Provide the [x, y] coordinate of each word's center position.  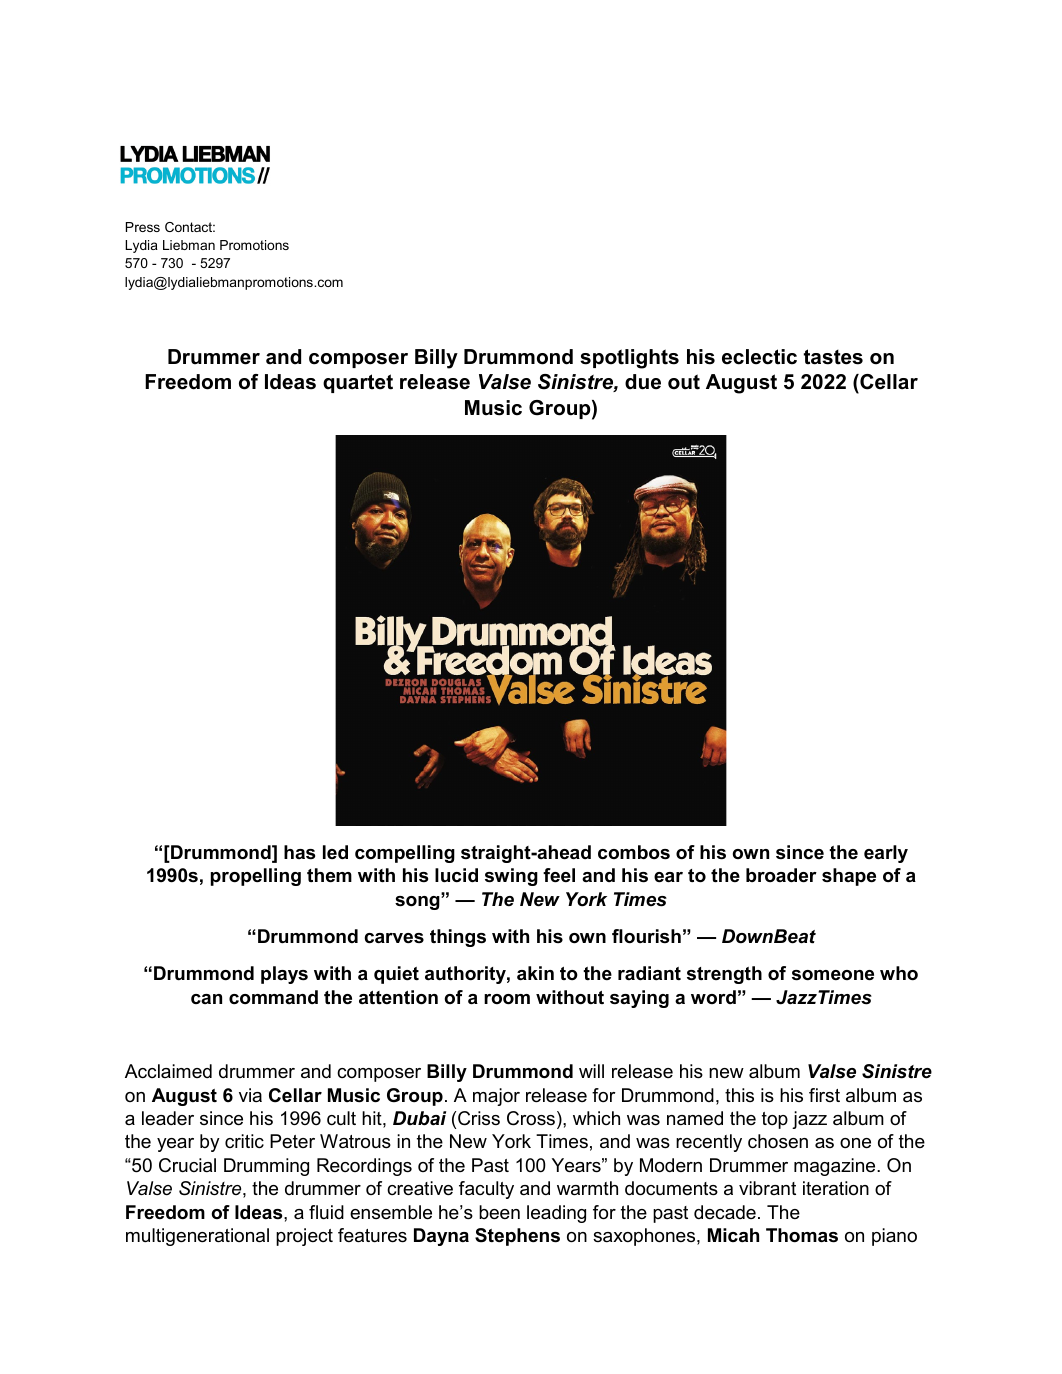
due [643, 382]
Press [143, 227]
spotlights [629, 359]
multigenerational [197, 1237]
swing [511, 877]
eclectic [759, 357]
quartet [358, 383]
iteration [836, 1188]
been [499, 1212]
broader [781, 875]
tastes [833, 357]
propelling [256, 877]
